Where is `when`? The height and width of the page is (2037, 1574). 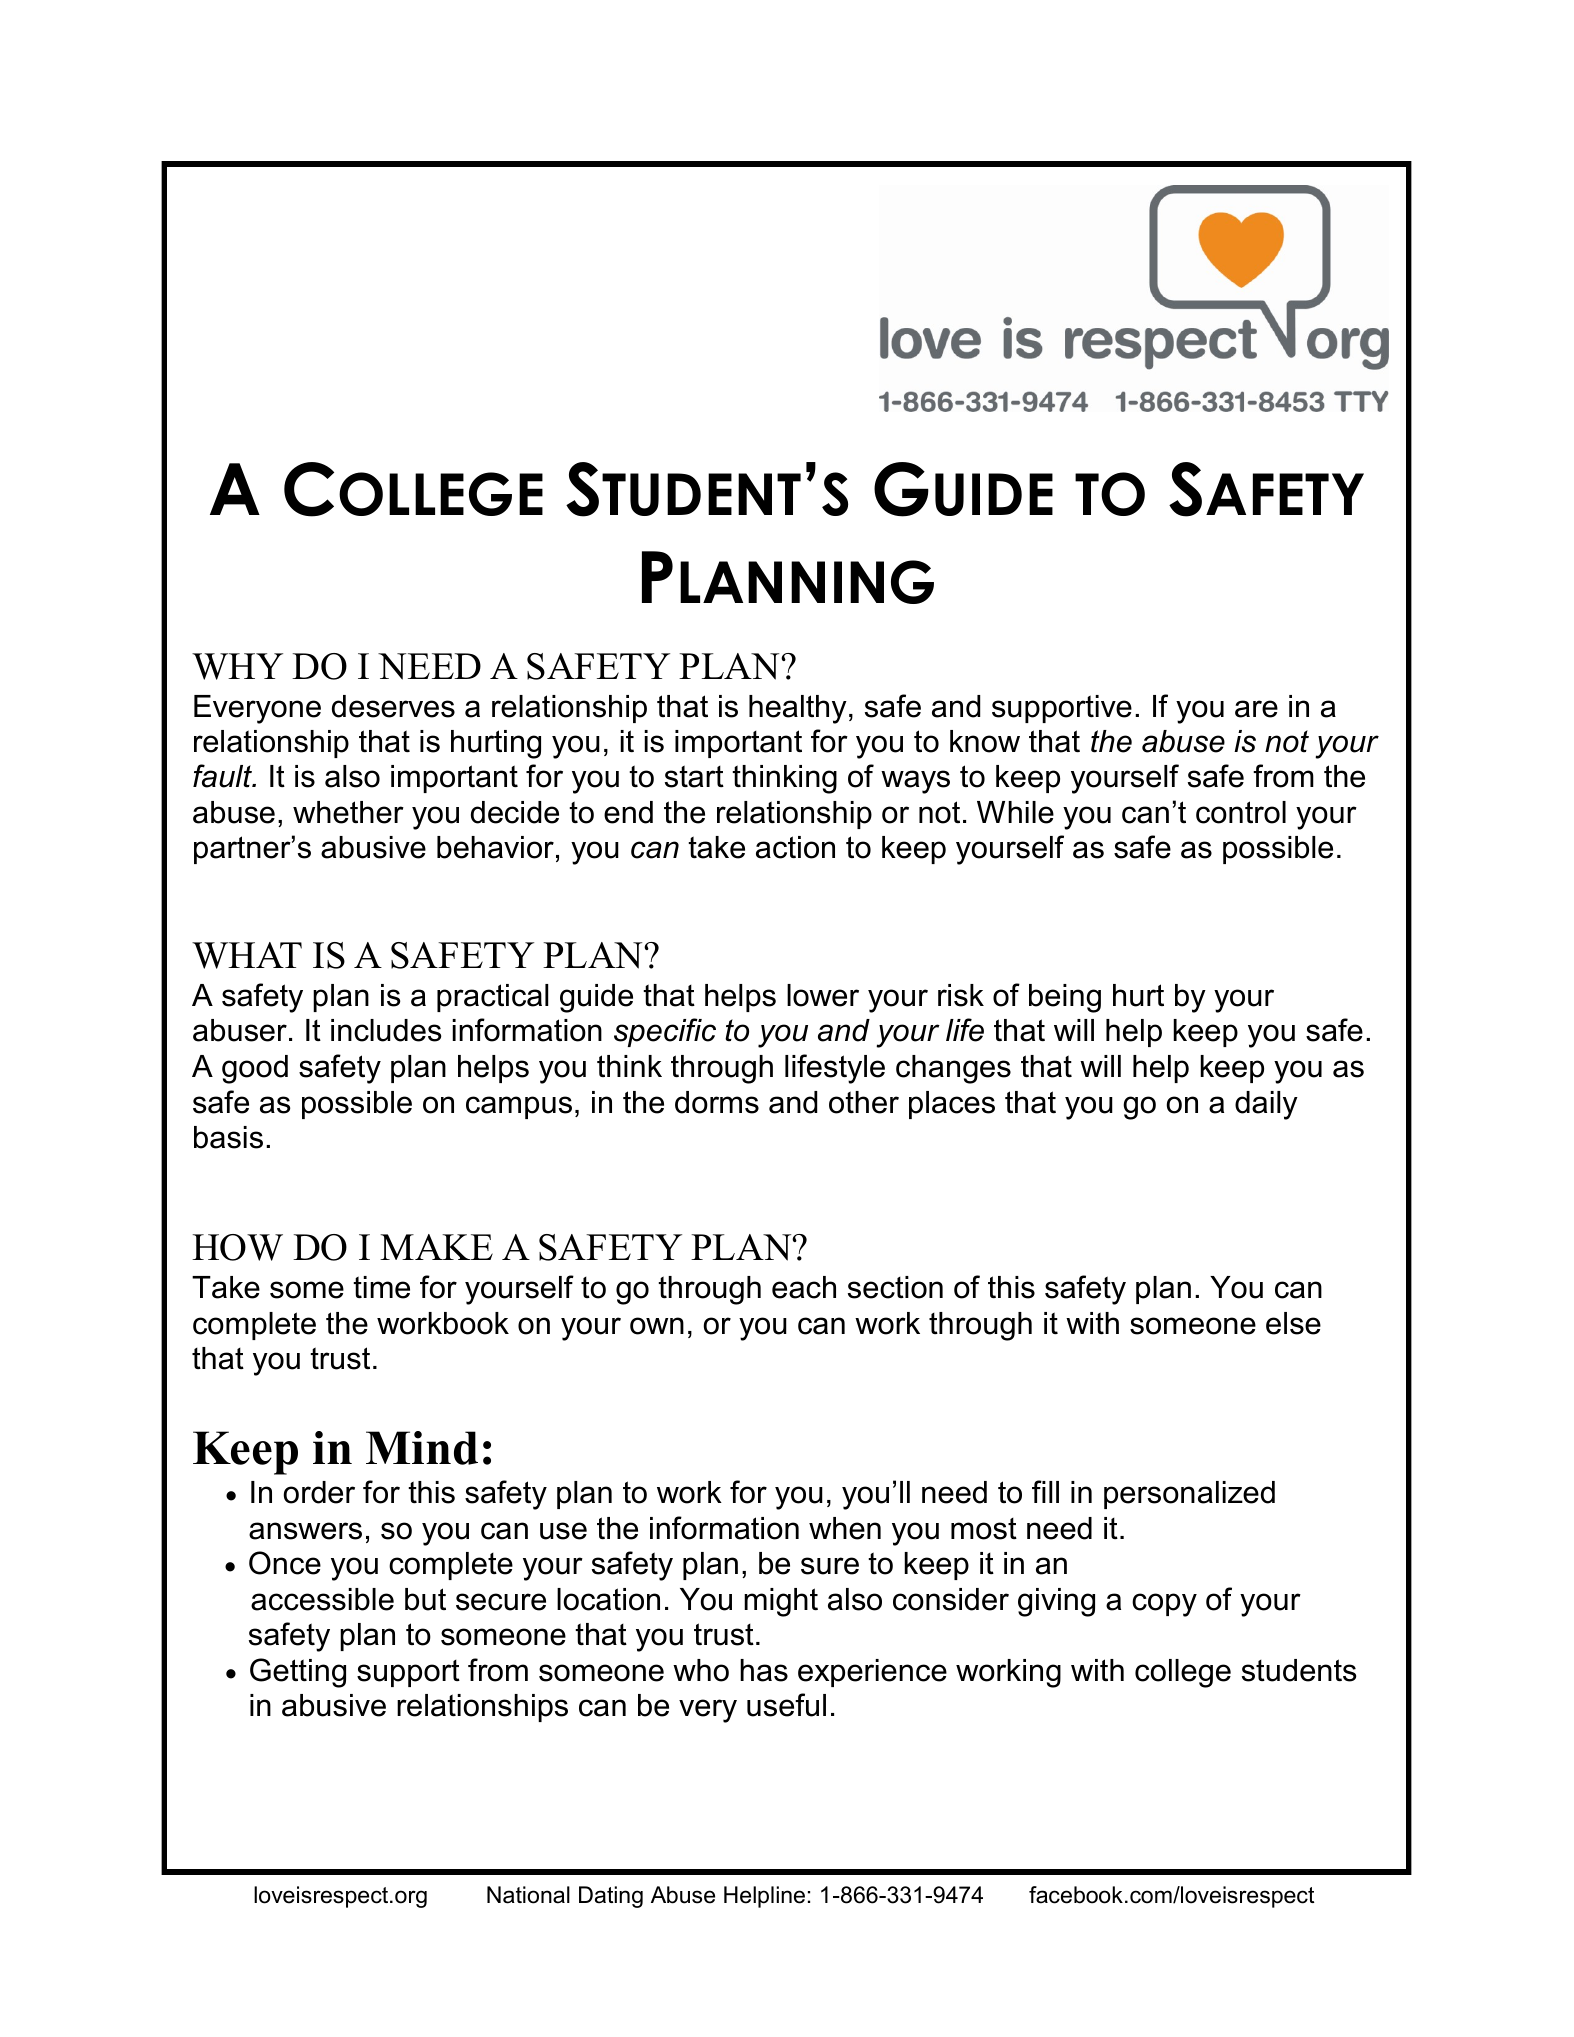
when is located at coordinates (845, 1528).
